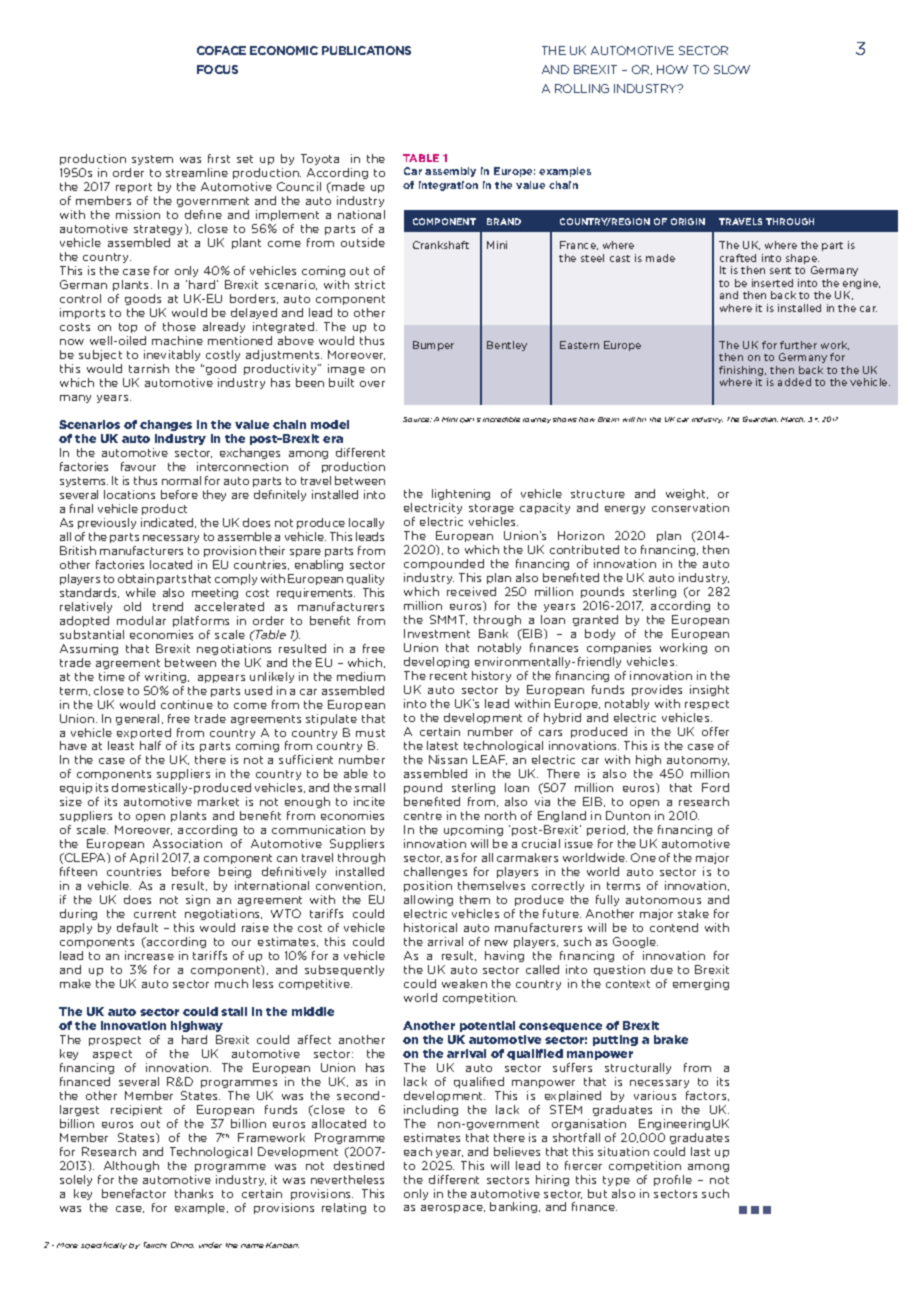 The width and height of the screenshot is (924, 1308). I want to click on centre, so click(423, 816).
